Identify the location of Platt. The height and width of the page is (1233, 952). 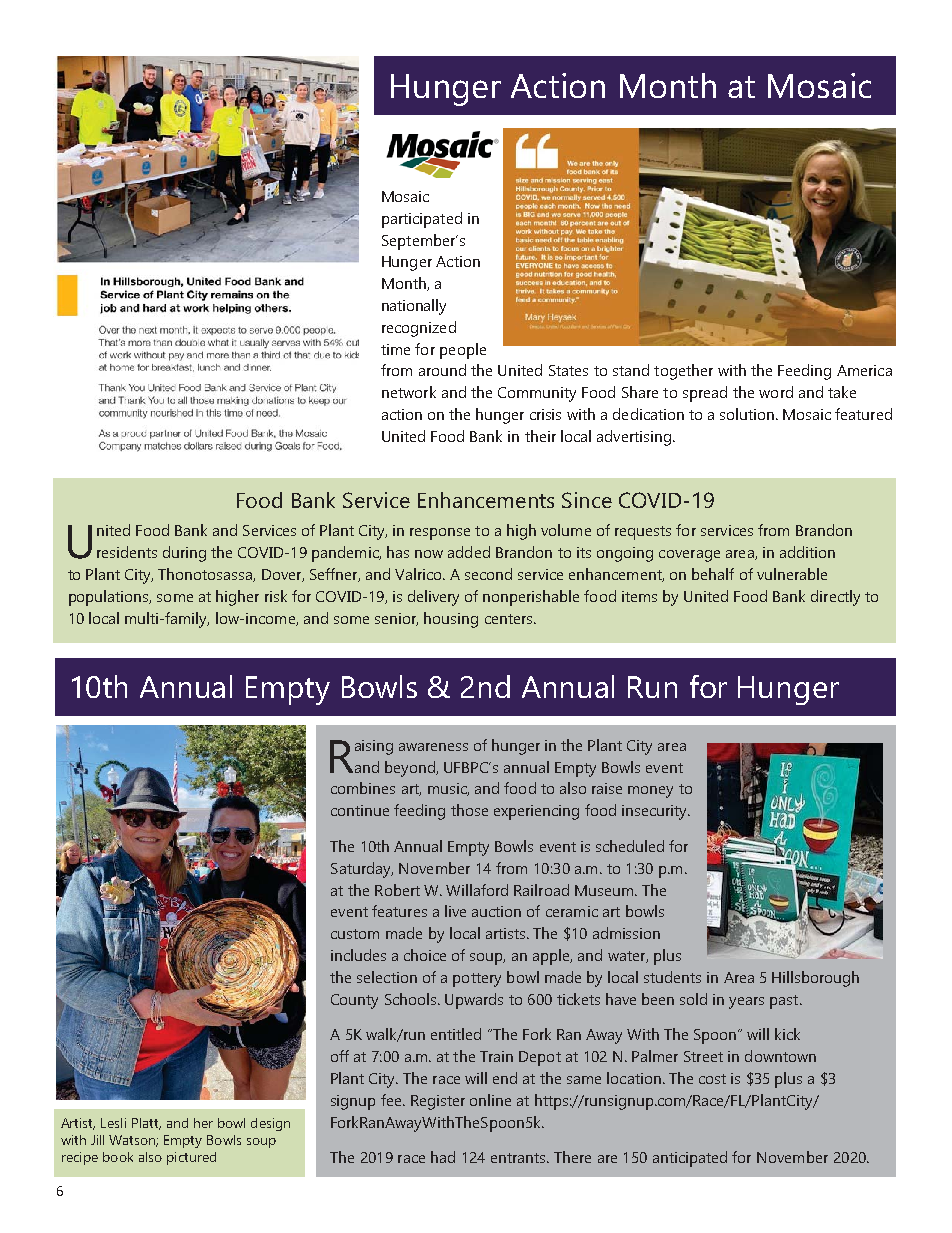
(146, 1124).
